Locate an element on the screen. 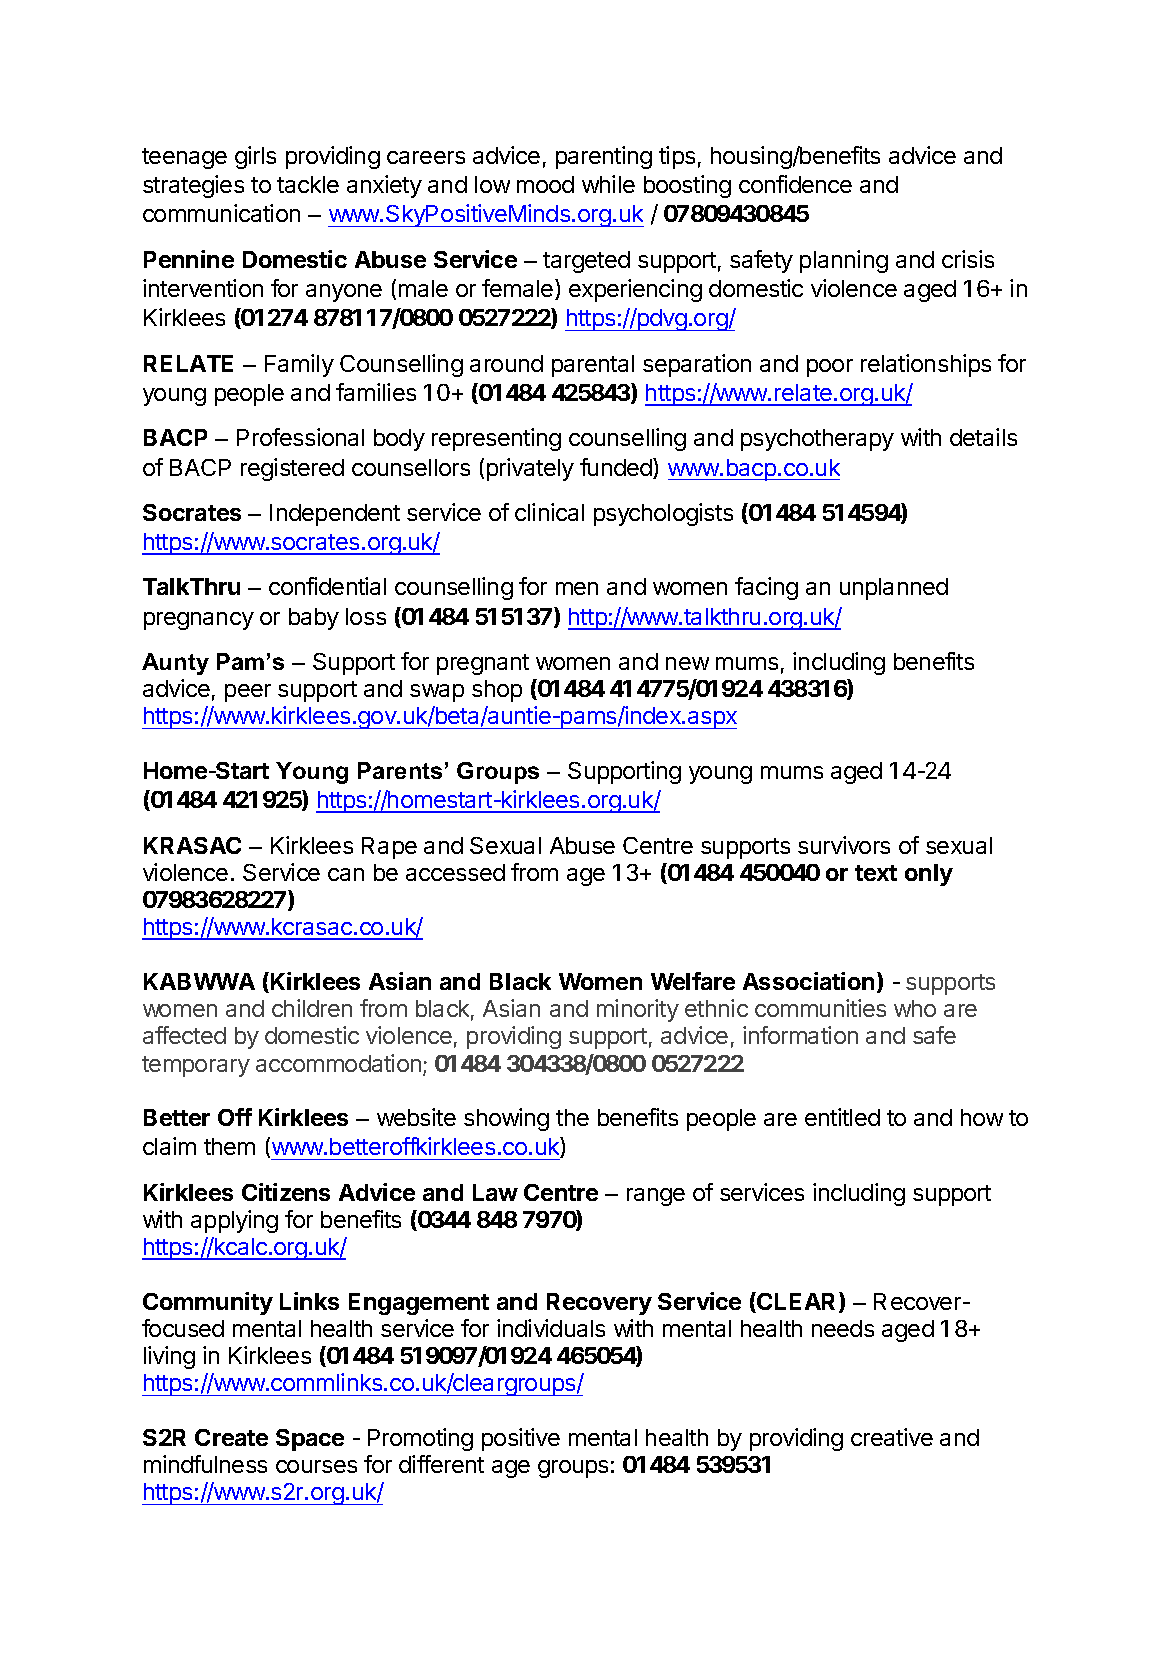  survivors is located at coordinates (844, 845).
